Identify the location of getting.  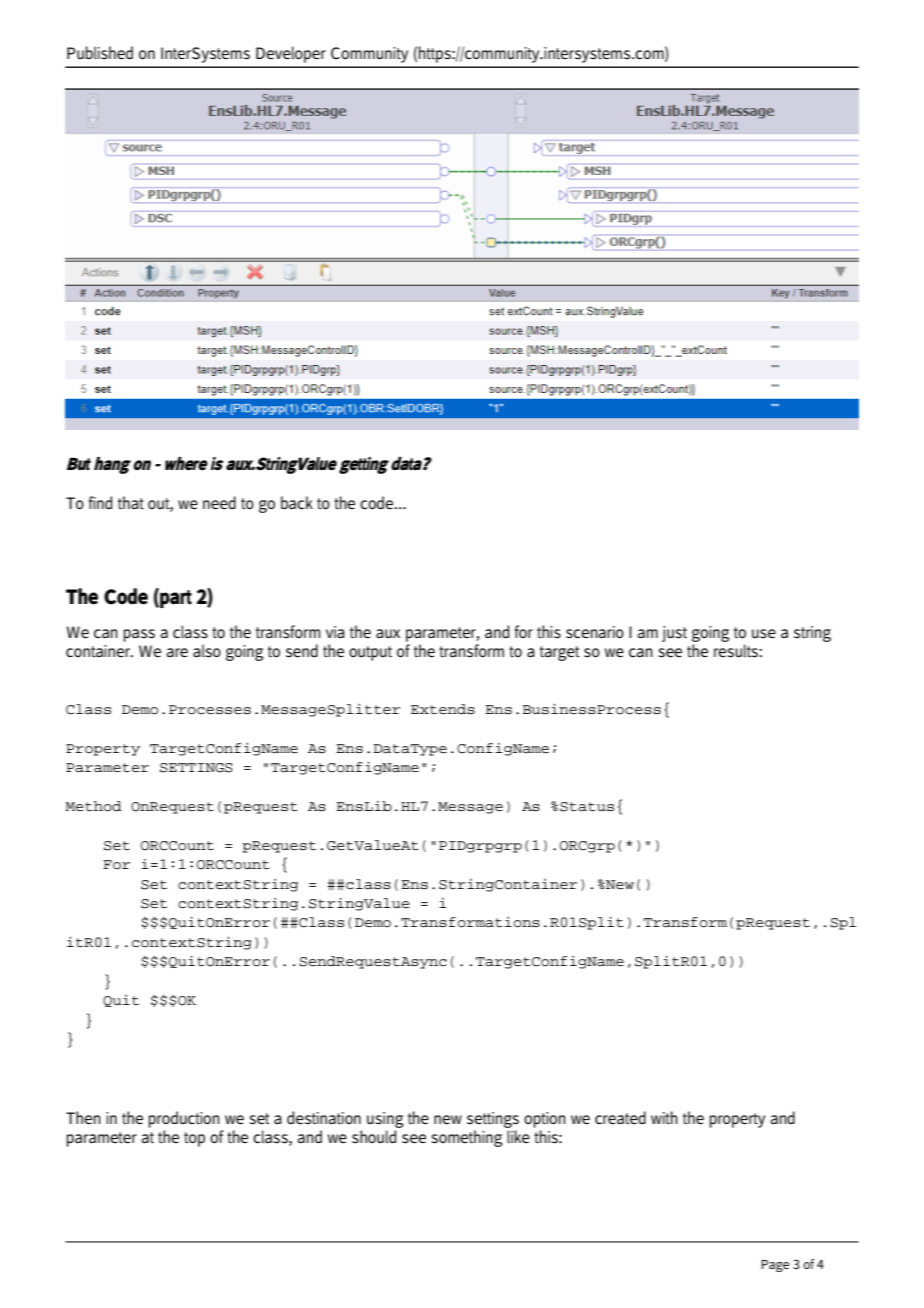
(364, 465).
